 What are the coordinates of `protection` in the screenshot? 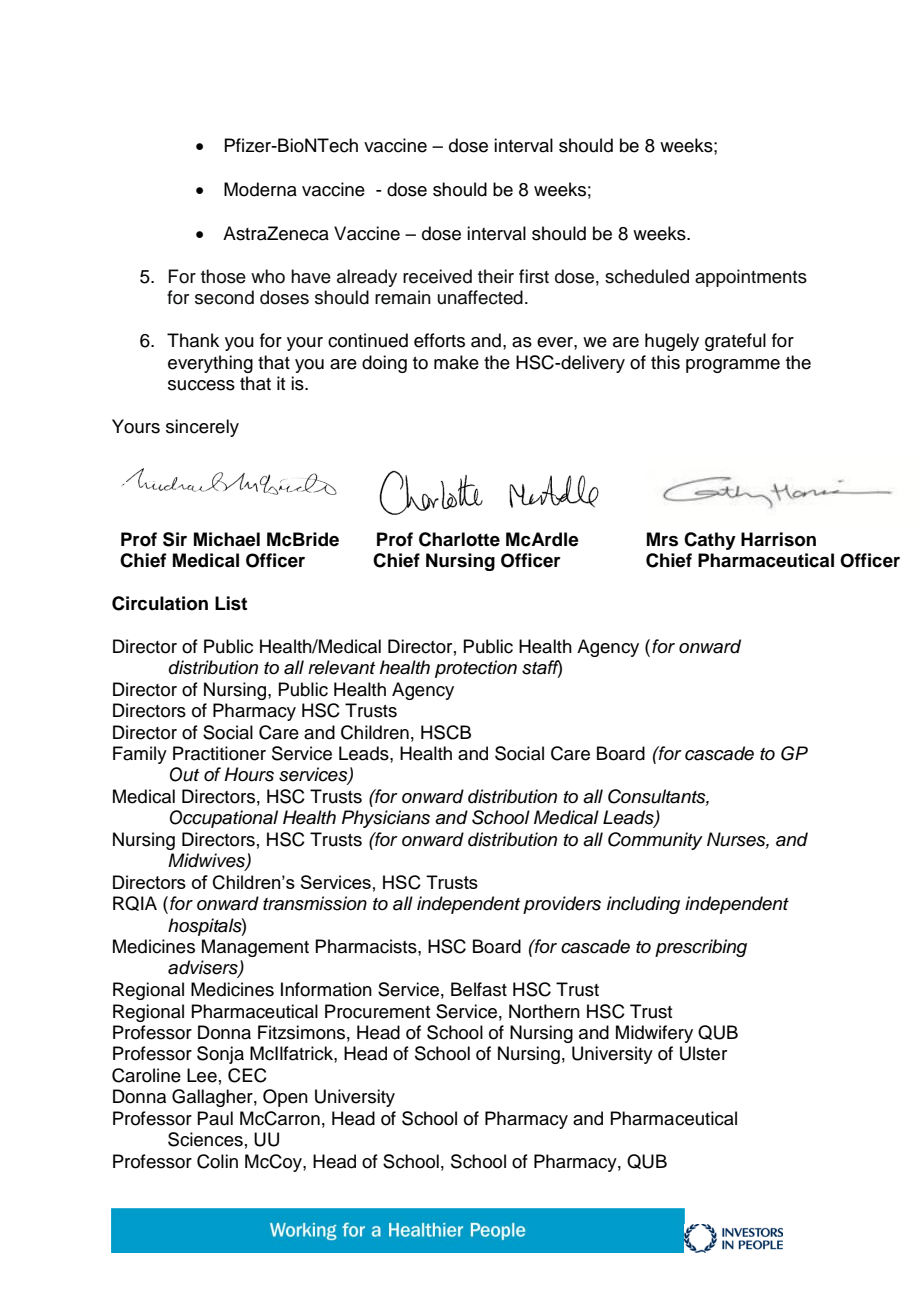 It's located at (476, 669).
